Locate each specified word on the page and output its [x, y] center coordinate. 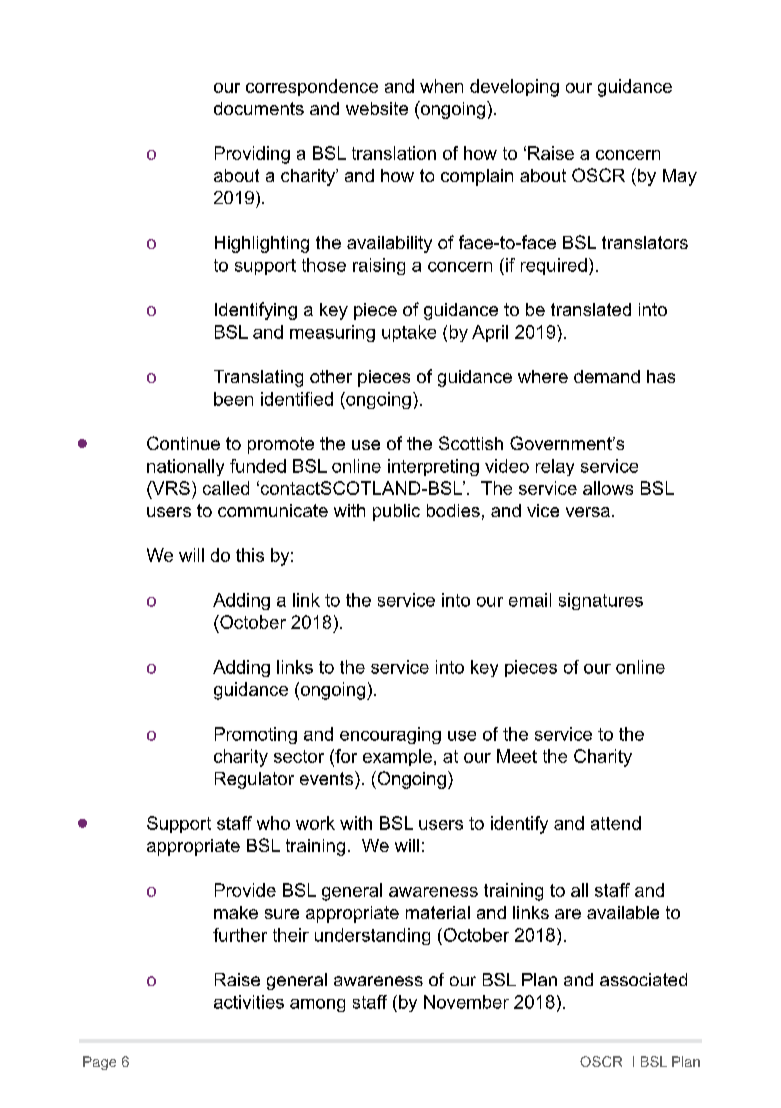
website [377, 108]
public [396, 512]
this [250, 555]
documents [259, 108]
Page [99, 1063]
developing [514, 88]
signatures [601, 601]
